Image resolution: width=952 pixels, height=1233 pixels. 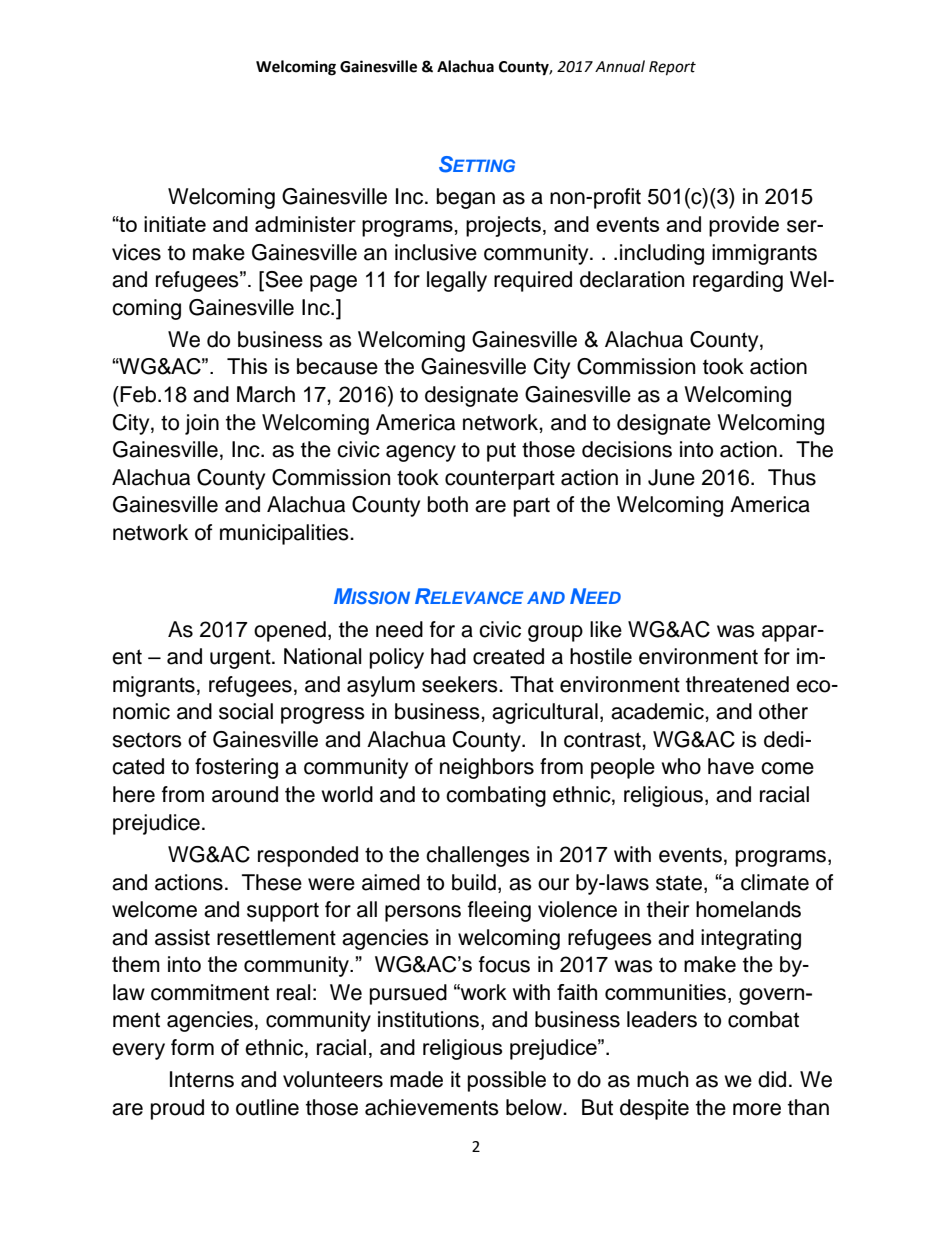 I want to click on possible, so click(x=507, y=1081).
